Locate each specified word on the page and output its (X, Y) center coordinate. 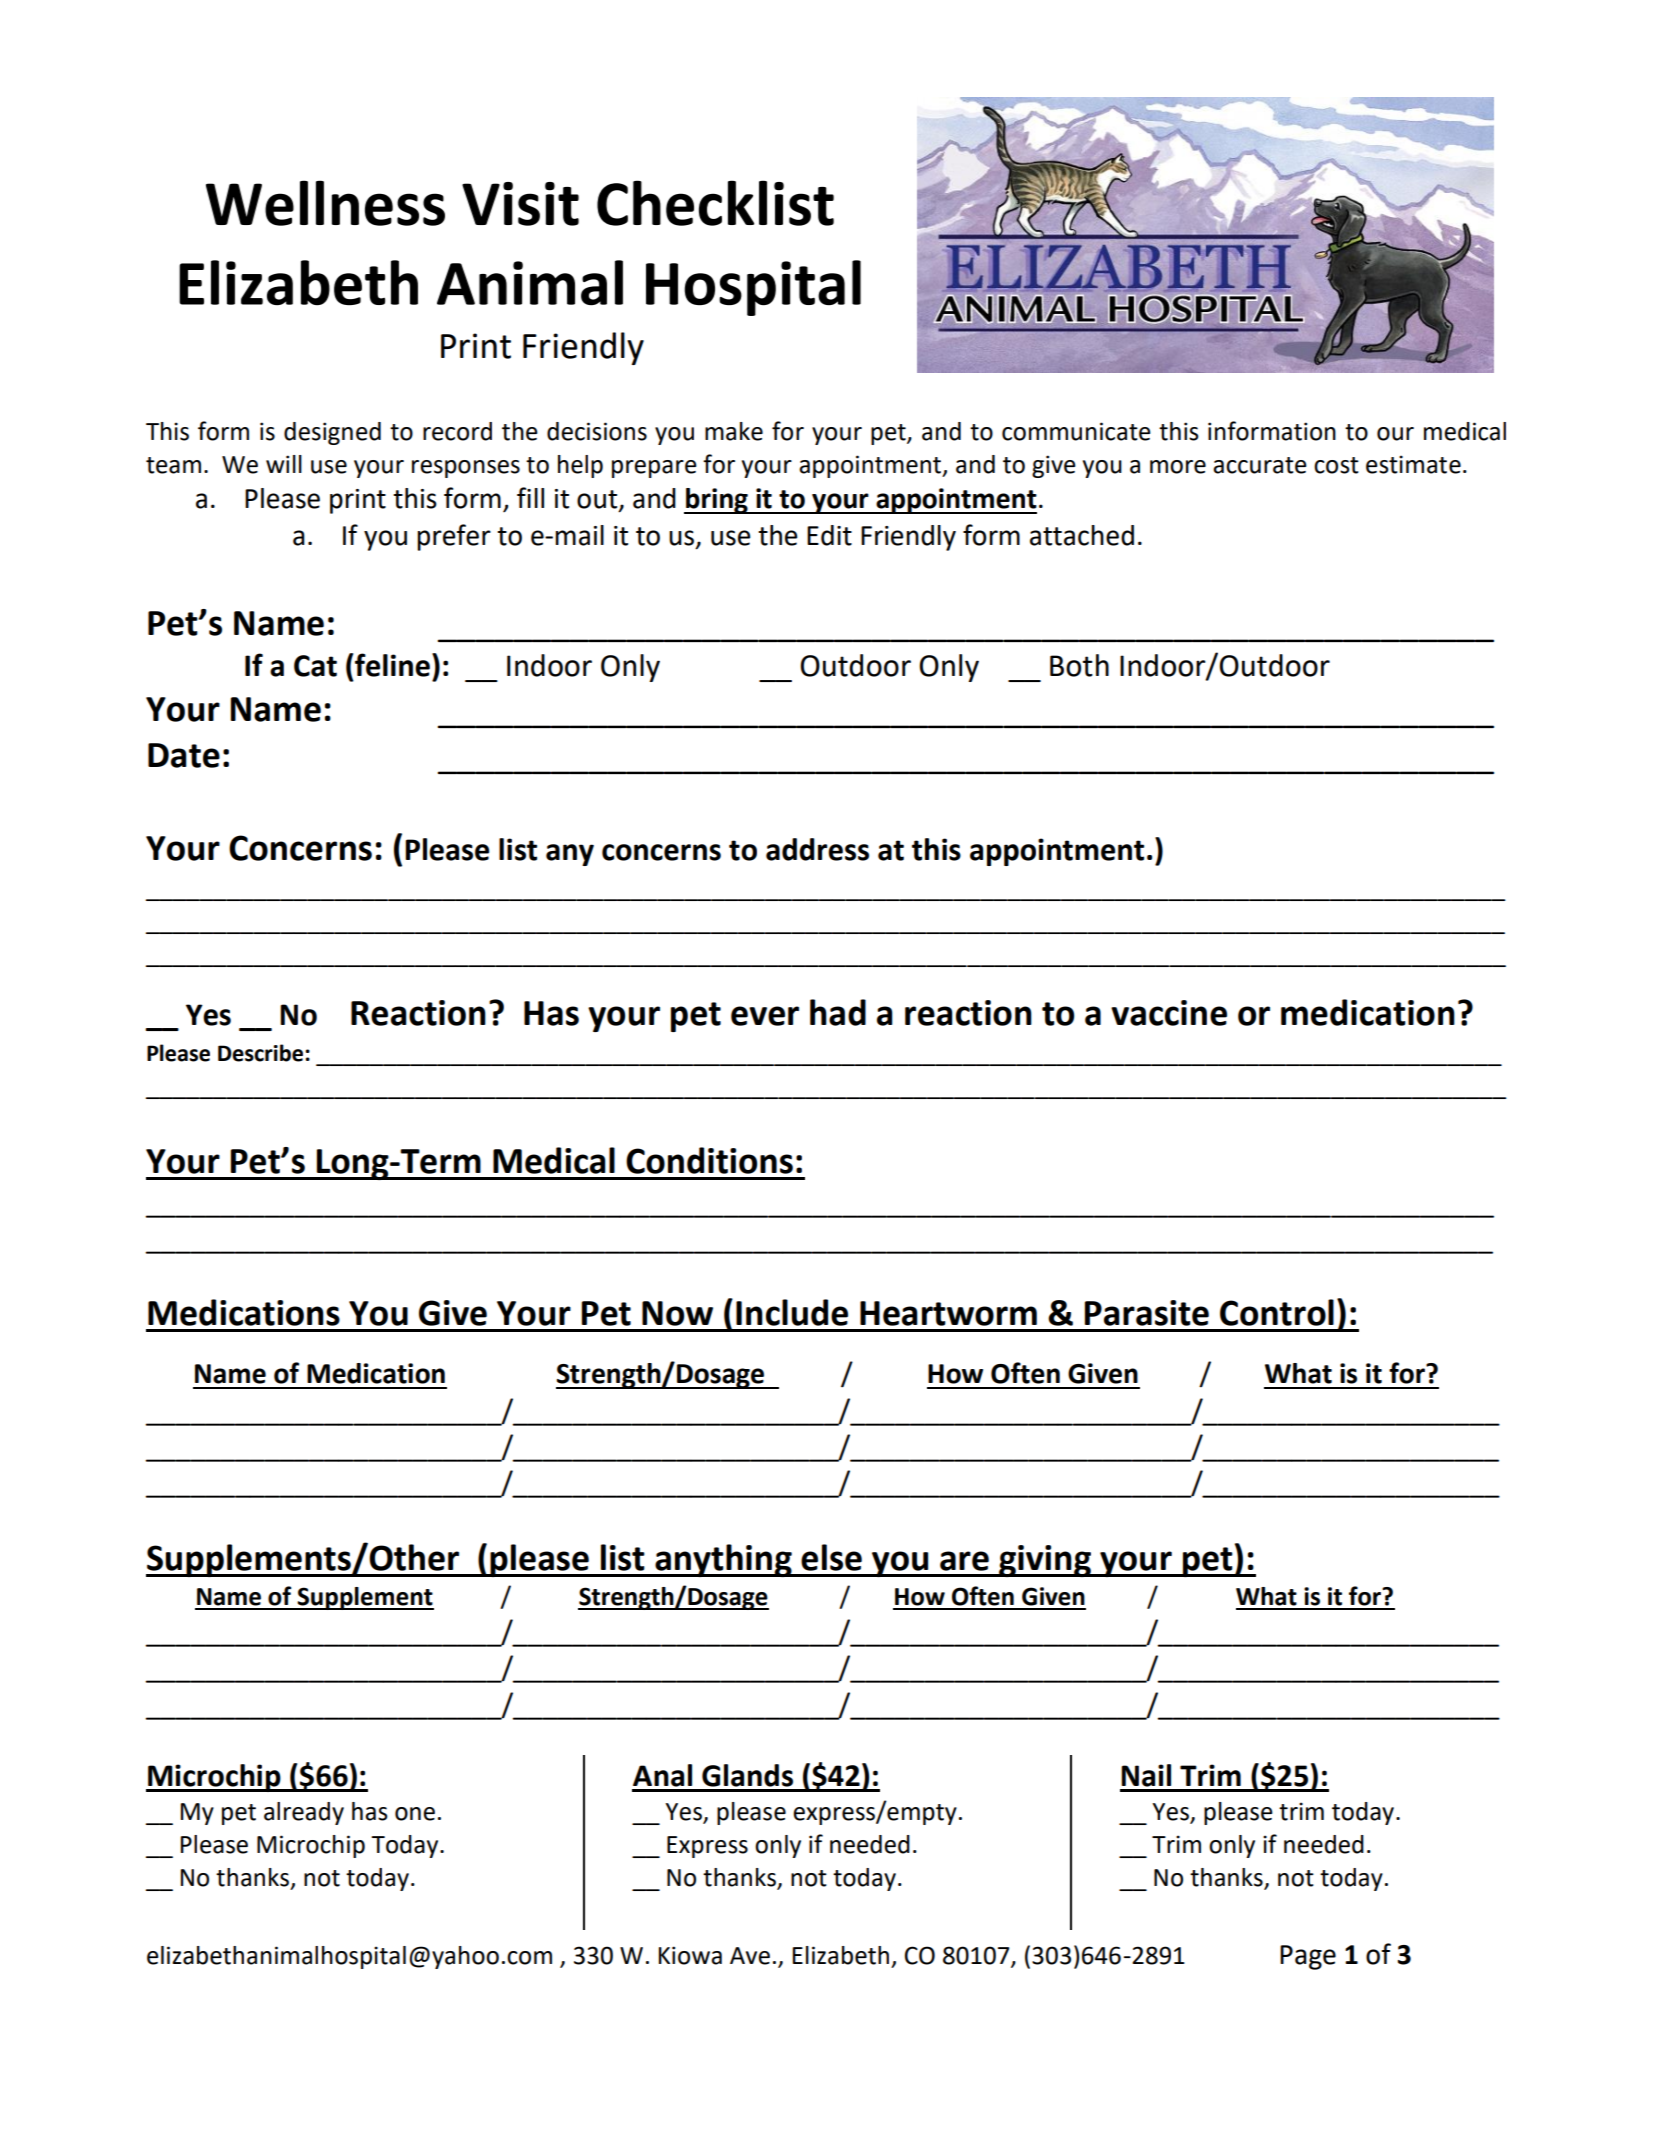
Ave (750, 1956)
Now (677, 1313)
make (734, 431)
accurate (1260, 465)
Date (184, 755)
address (817, 849)
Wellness (325, 203)
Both (1079, 665)
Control (1277, 1312)
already (304, 1813)
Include (792, 1312)
